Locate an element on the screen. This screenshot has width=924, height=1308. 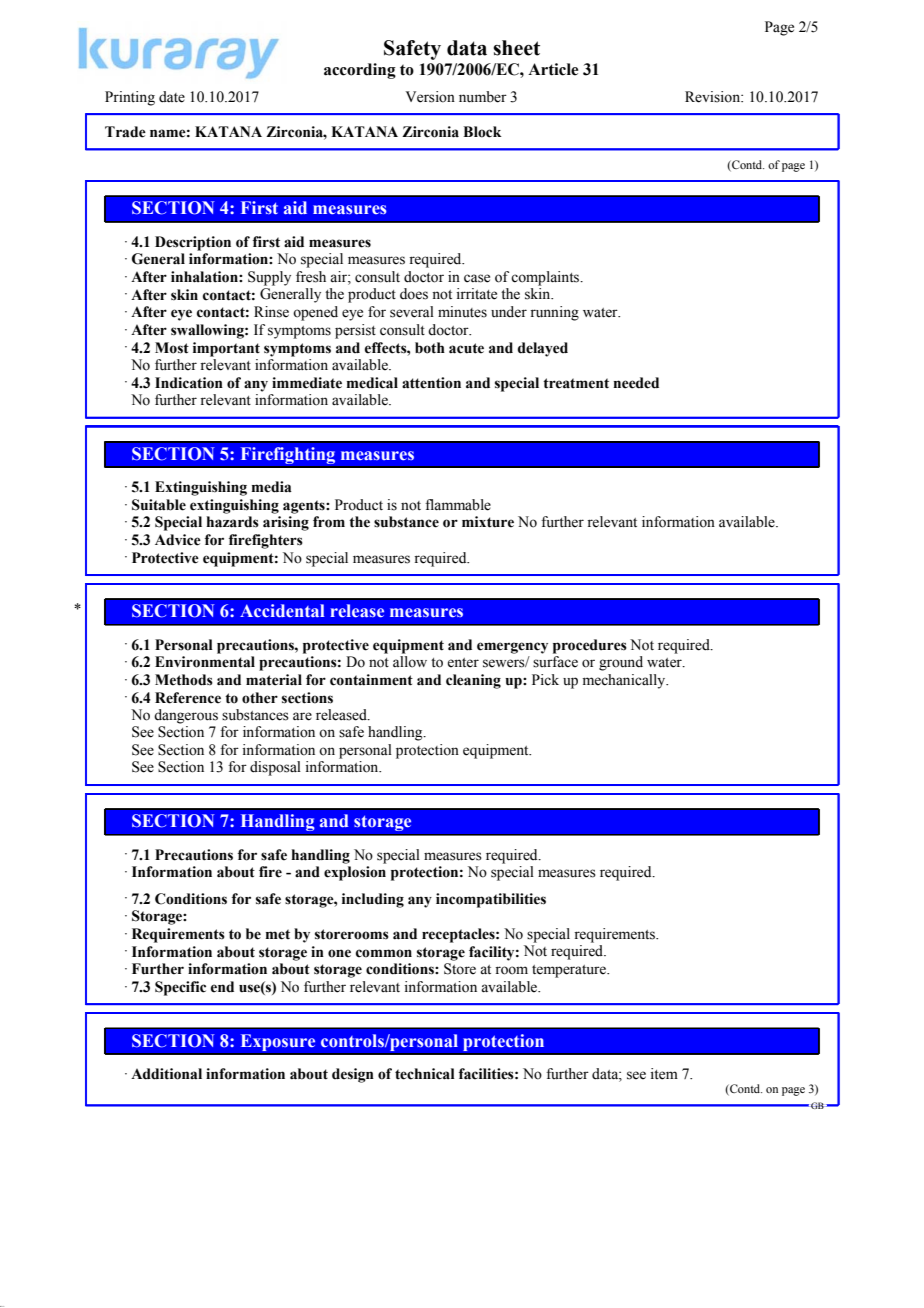
item is located at coordinates (664, 1074).
